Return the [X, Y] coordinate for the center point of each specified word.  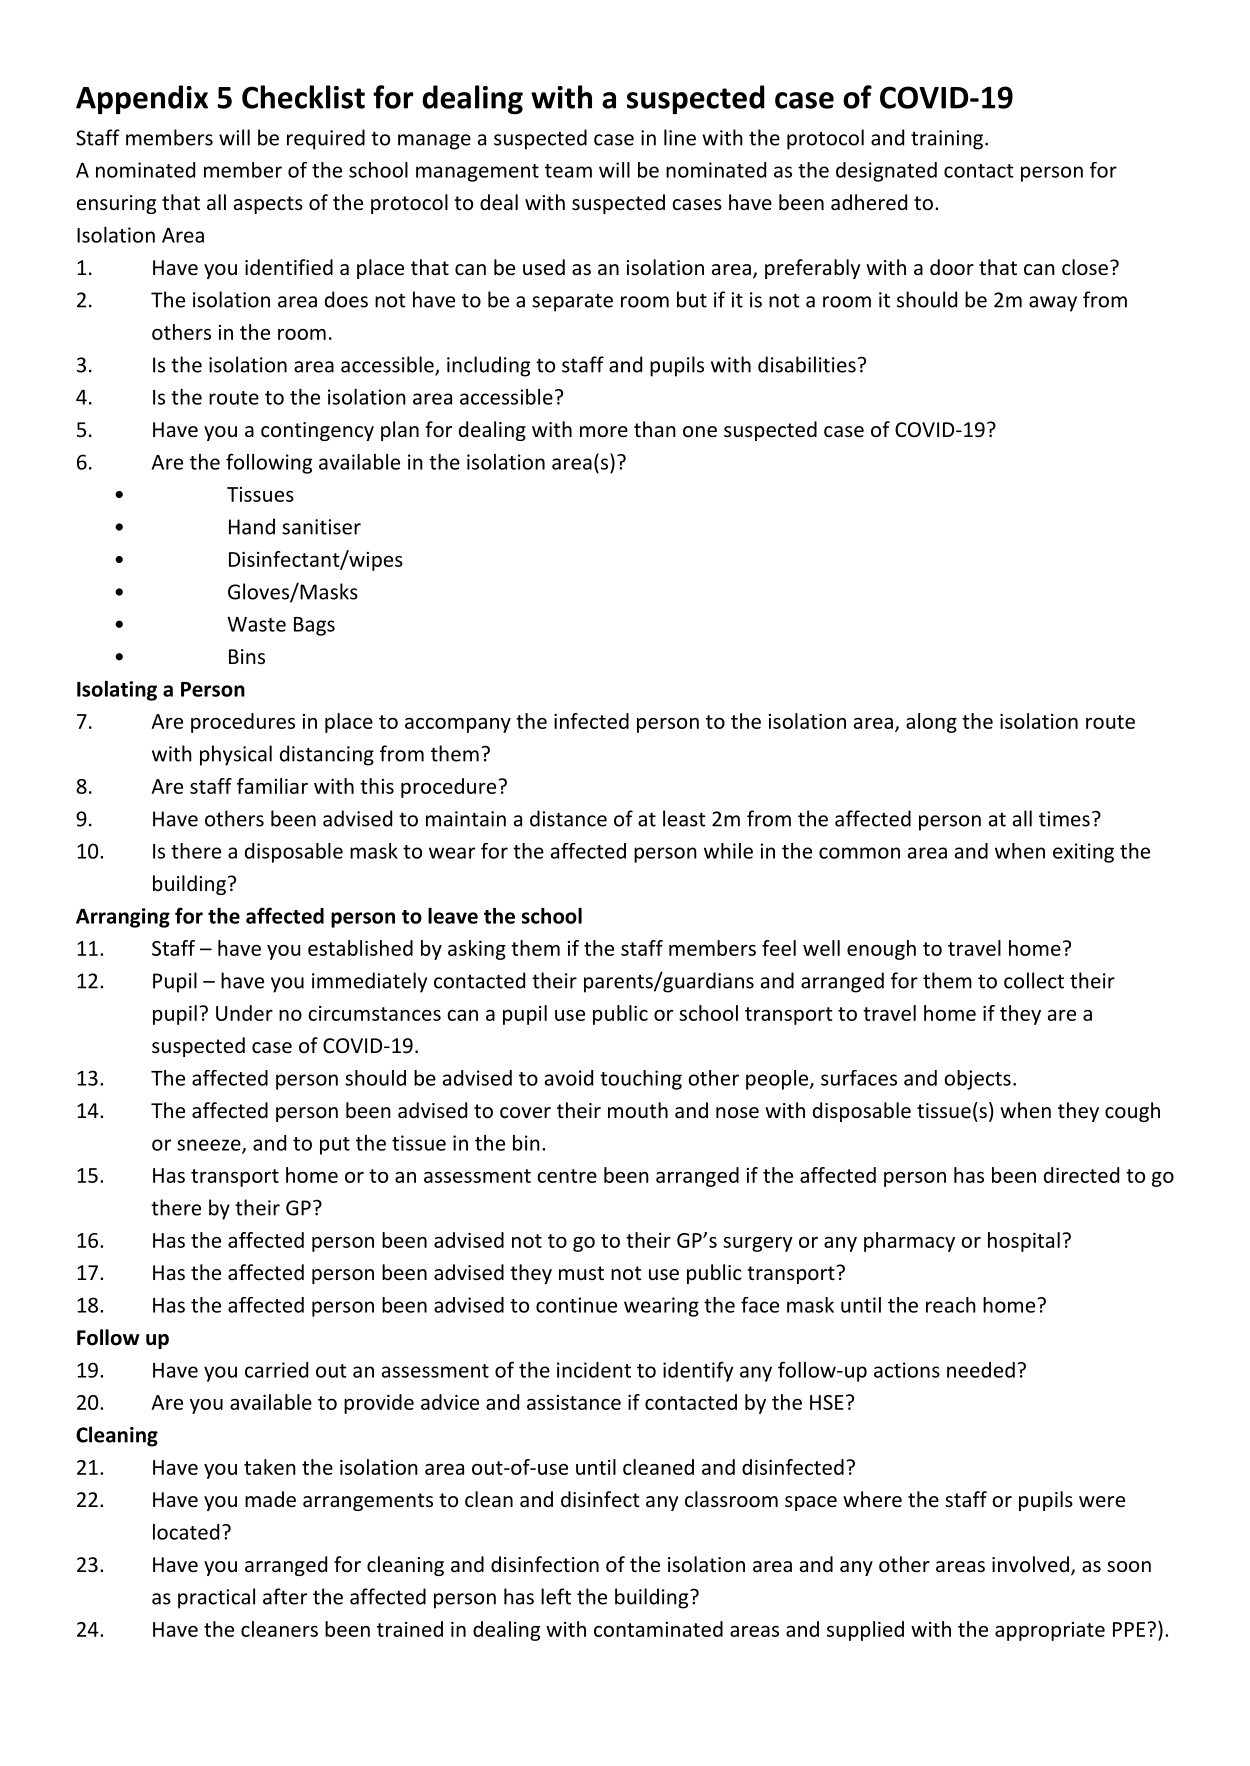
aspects [268, 205]
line [680, 137]
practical [216, 1598]
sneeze [210, 1146]
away [1053, 304]
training [947, 140]
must [581, 1273]
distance [568, 818]
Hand [252, 526]
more [604, 432]
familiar [272, 786]
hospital [1024, 1242]
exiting [1083, 853]
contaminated [658, 1629]
